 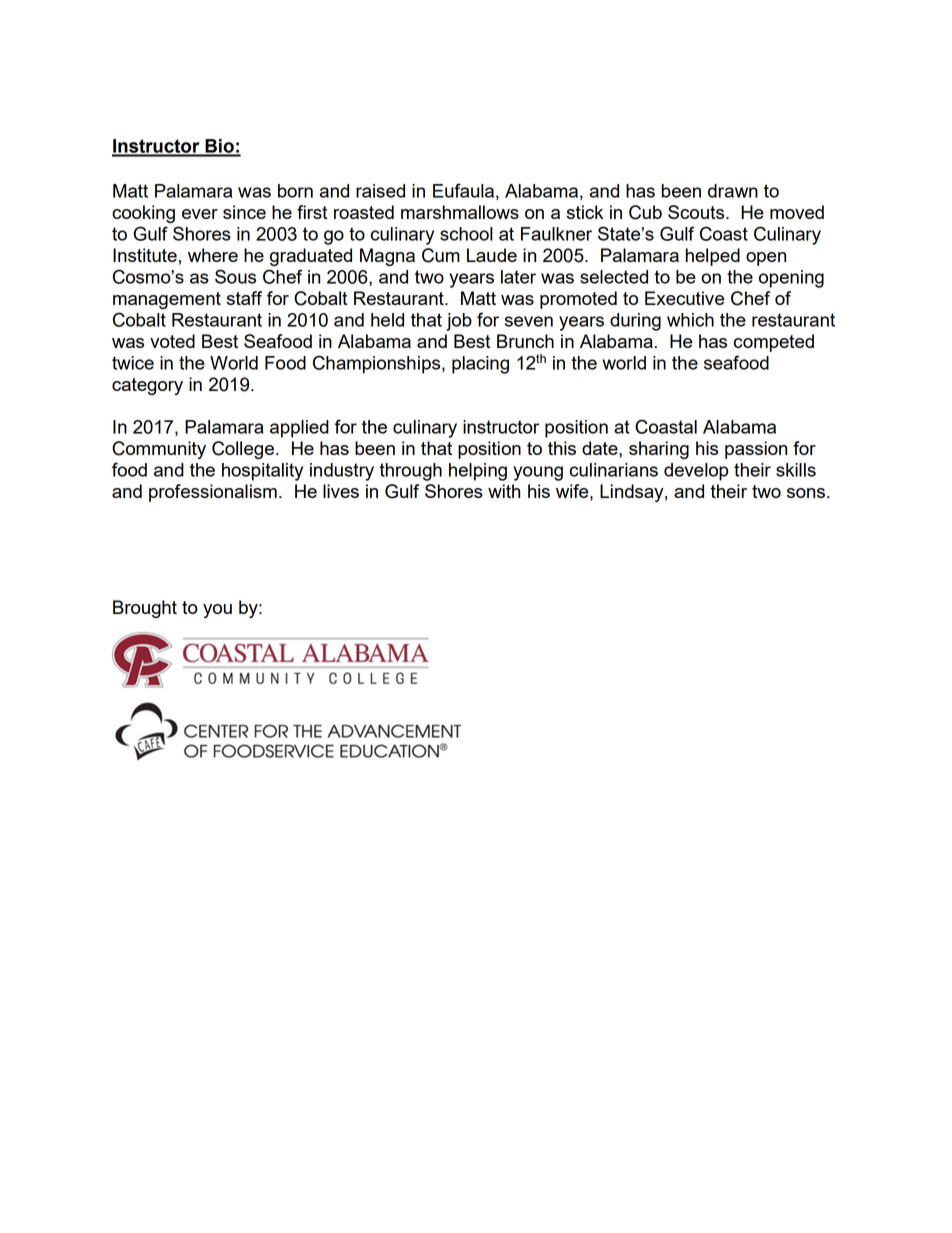 I want to click on placing, so click(x=480, y=365).
